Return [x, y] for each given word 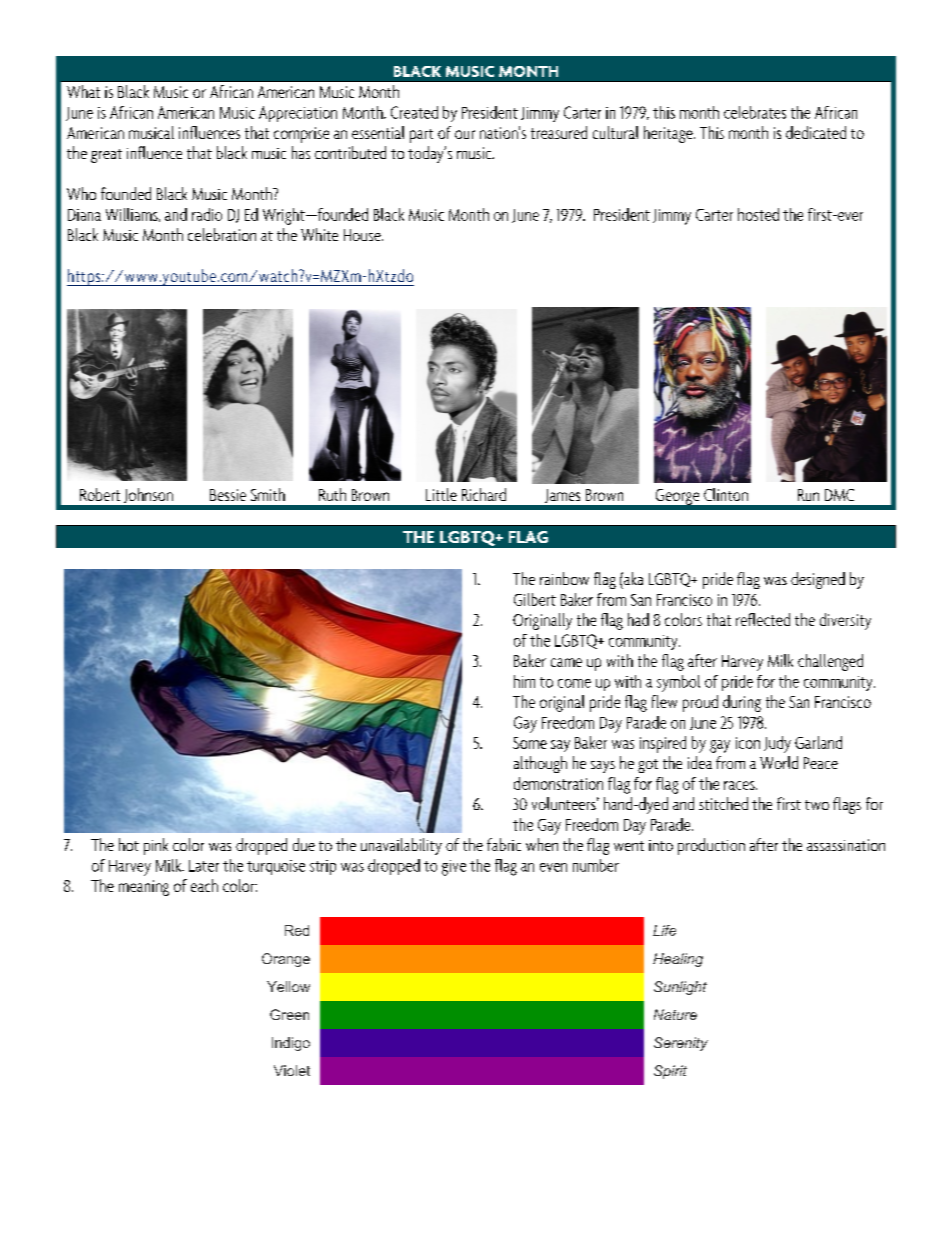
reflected [763, 619]
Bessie [228, 495]
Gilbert [535, 599]
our [465, 134]
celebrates [755, 112]
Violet [292, 1070]
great [106, 156]
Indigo [291, 1044]
